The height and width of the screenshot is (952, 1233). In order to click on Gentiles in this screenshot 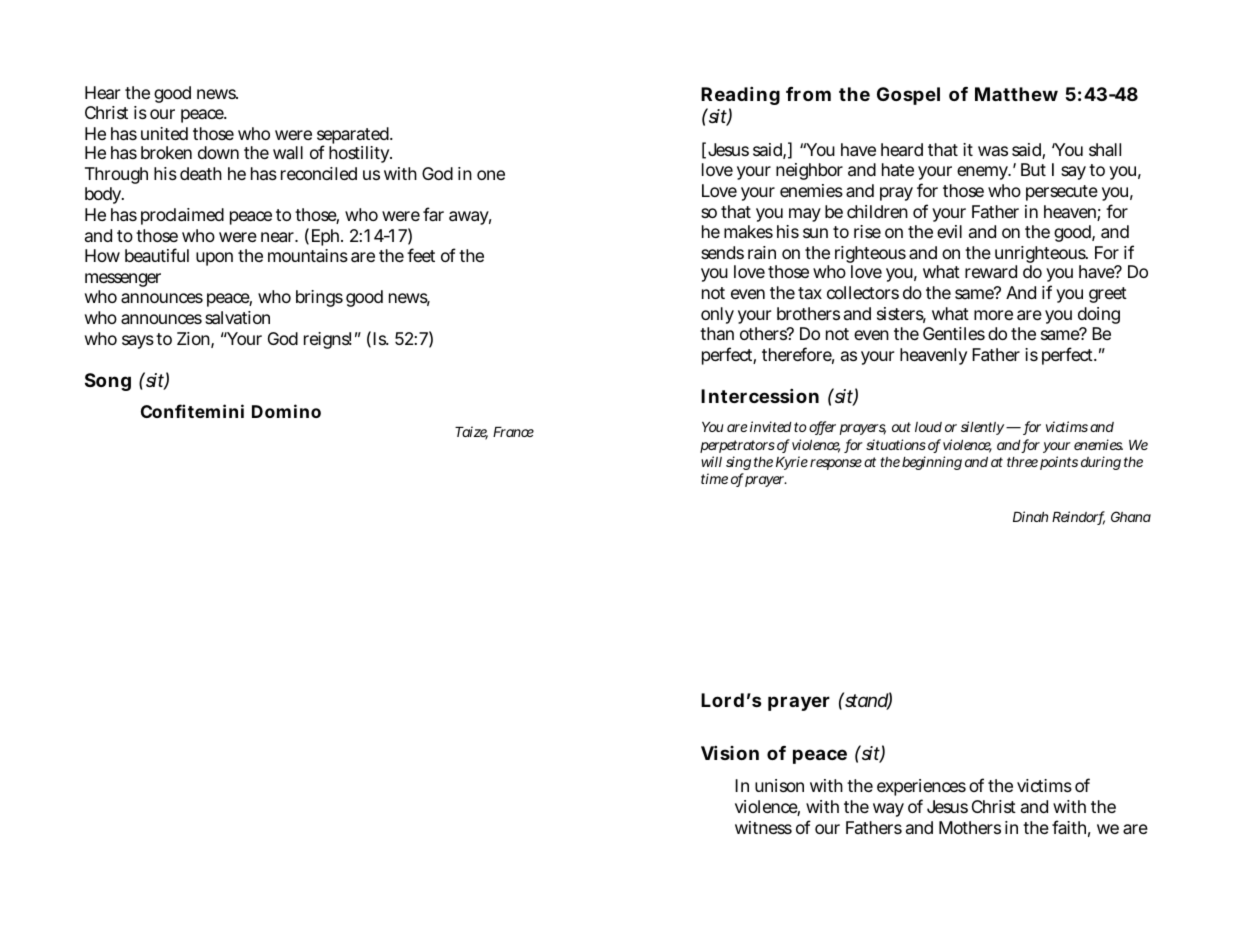, I will do `click(954, 333)`.
